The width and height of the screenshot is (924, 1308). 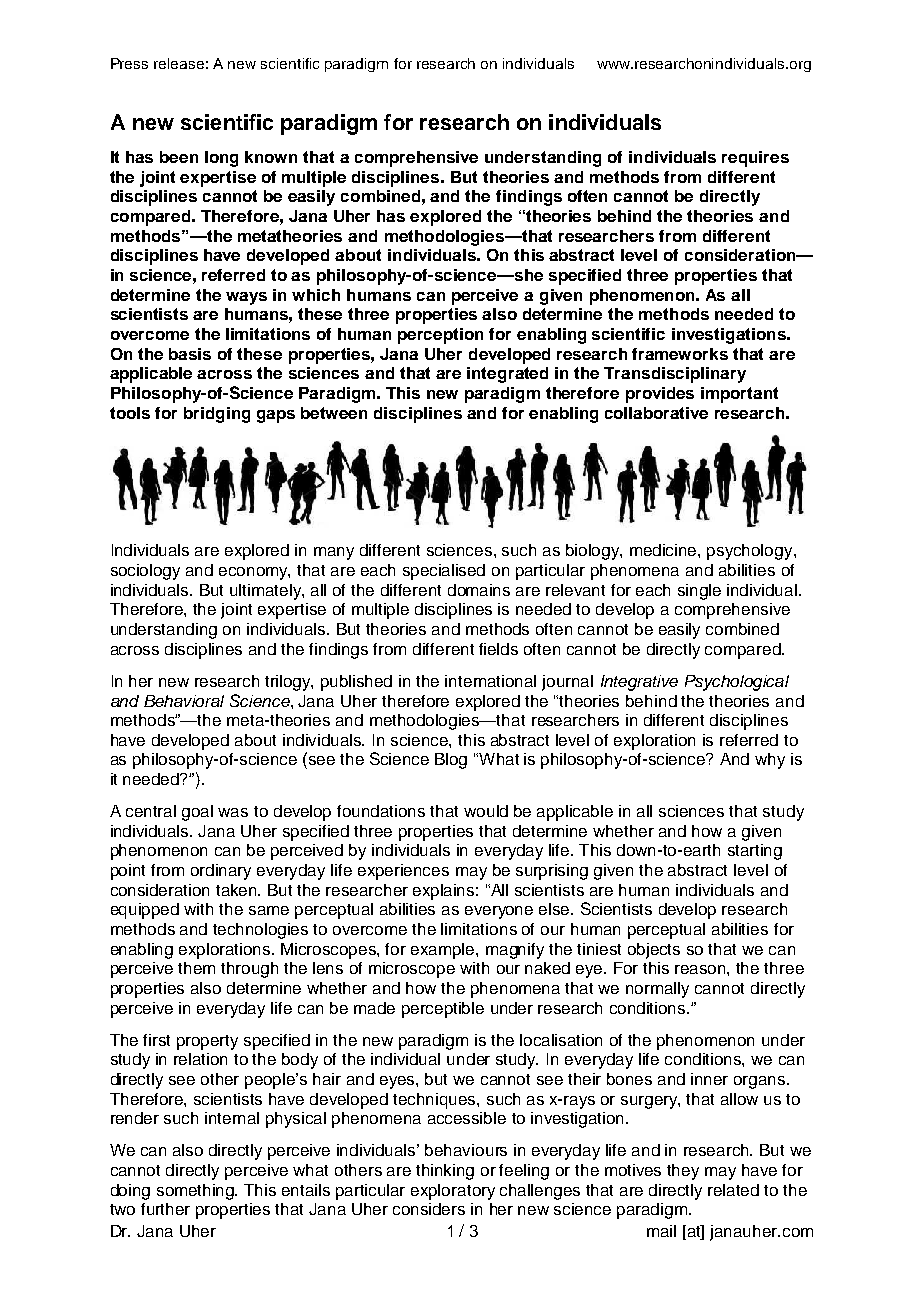 What do you see at coordinates (271, 157) in the screenshot?
I see `known` at bounding box center [271, 157].
